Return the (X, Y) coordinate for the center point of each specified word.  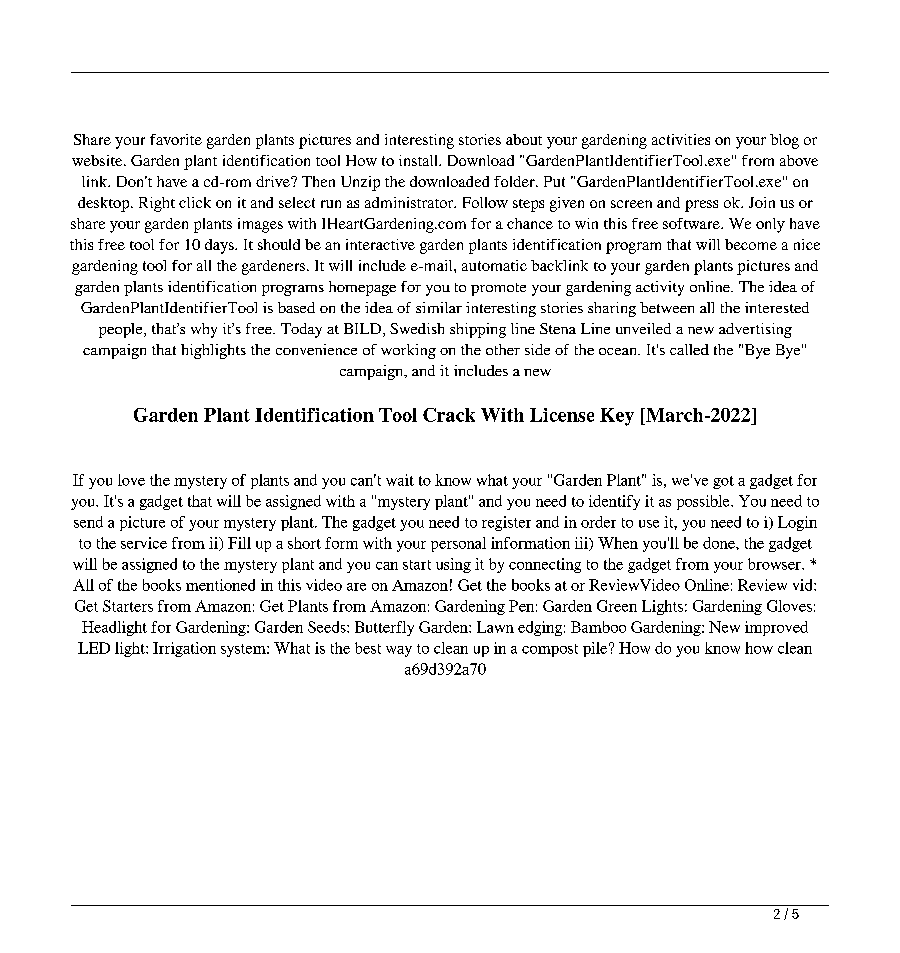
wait (400, 480)
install (419, 160)
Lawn (495, 627)
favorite (176, 139)
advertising (755, 330)
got (723, 482)
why (204, 330)
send (88, 522)
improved (776, 628)
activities (681, 139)
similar (439, 307)
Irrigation (184, 649)
